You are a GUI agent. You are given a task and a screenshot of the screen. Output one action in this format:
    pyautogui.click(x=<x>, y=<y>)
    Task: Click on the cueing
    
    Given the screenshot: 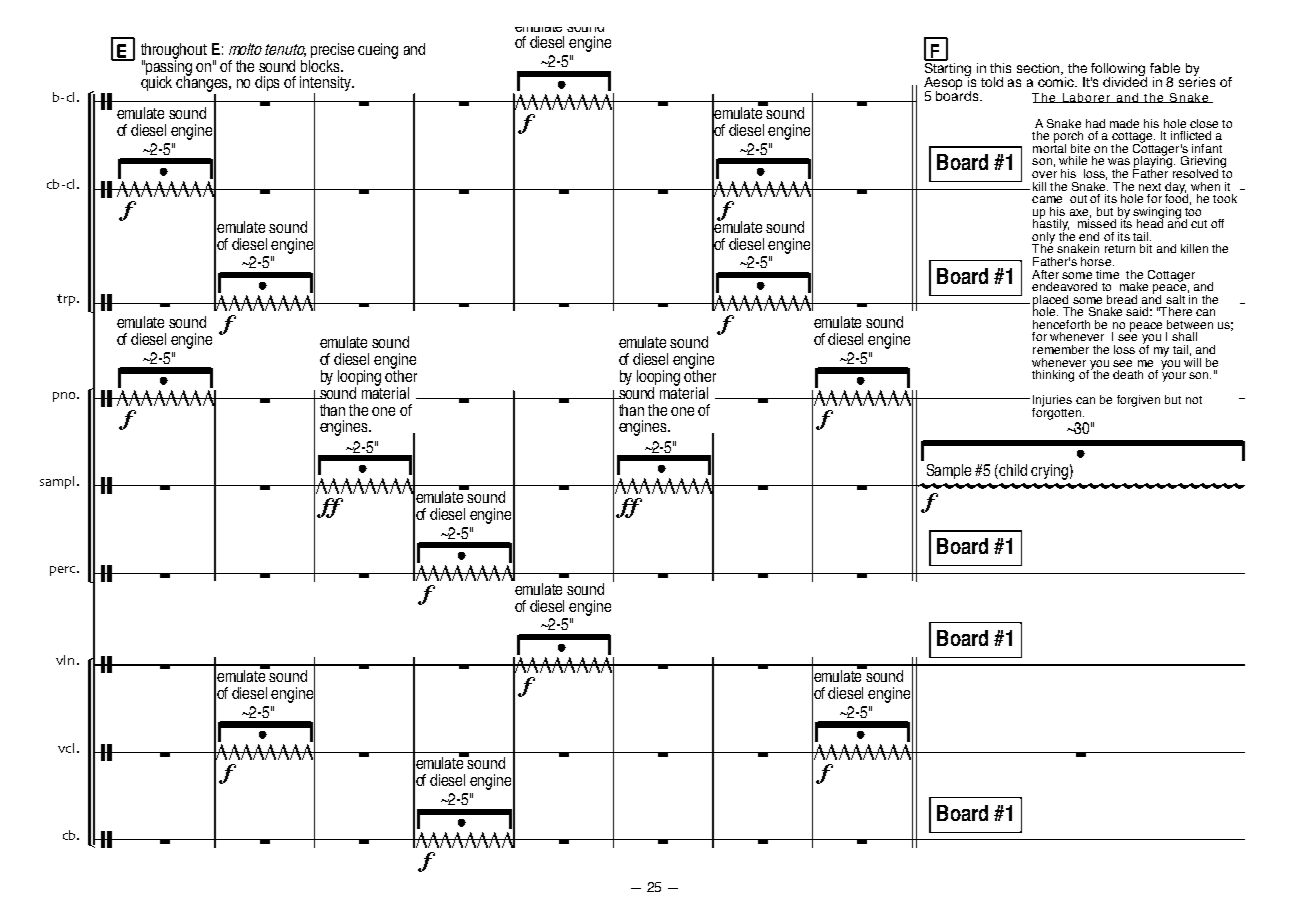 What is the action you would take?
    pyautogui.click(x=378, y=51)
